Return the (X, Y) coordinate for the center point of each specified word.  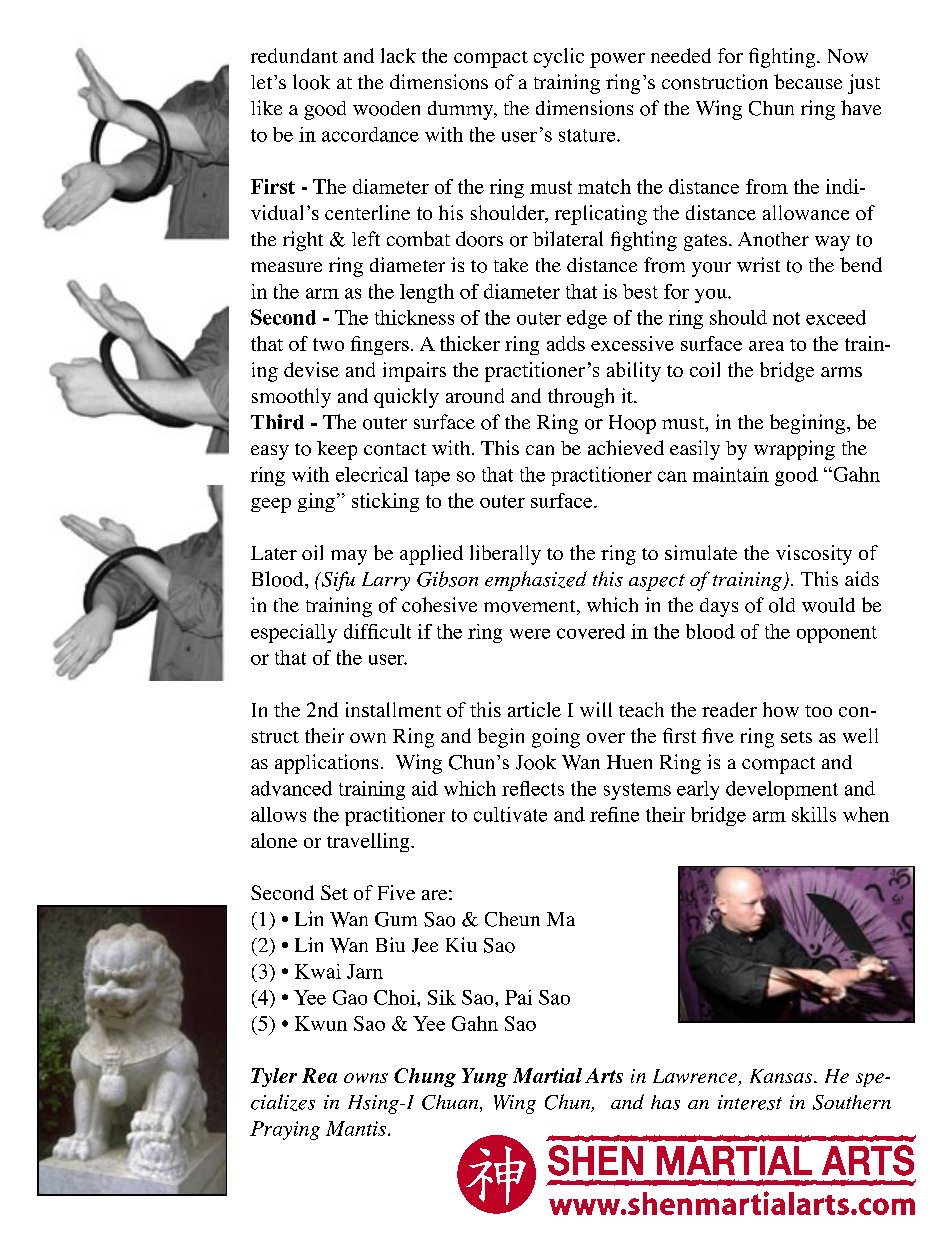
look (311, 82)
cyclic (559, 58)
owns (366, 1078)
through (581, 398)
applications (326, 764)
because (808, 81)
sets (796, 737)
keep (337, 450)
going (556, 738)
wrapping (794, 450)
